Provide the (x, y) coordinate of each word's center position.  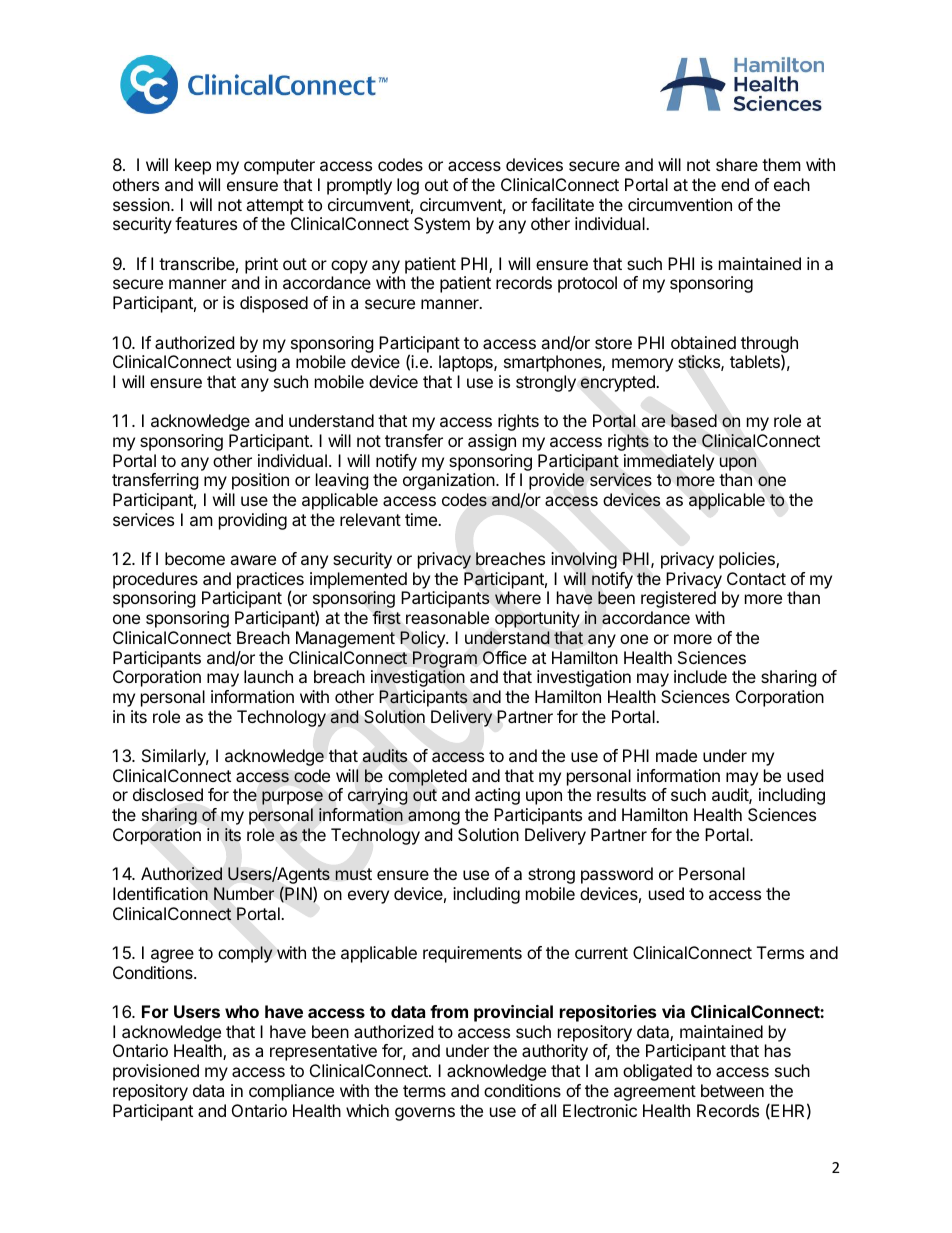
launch (268, 676)
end (735, 184)
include (700, 676)
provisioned (156, 1072)
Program (445, 659)
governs (425, 1114)
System (442, 225)
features (206, 223)
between (732, 1090)
